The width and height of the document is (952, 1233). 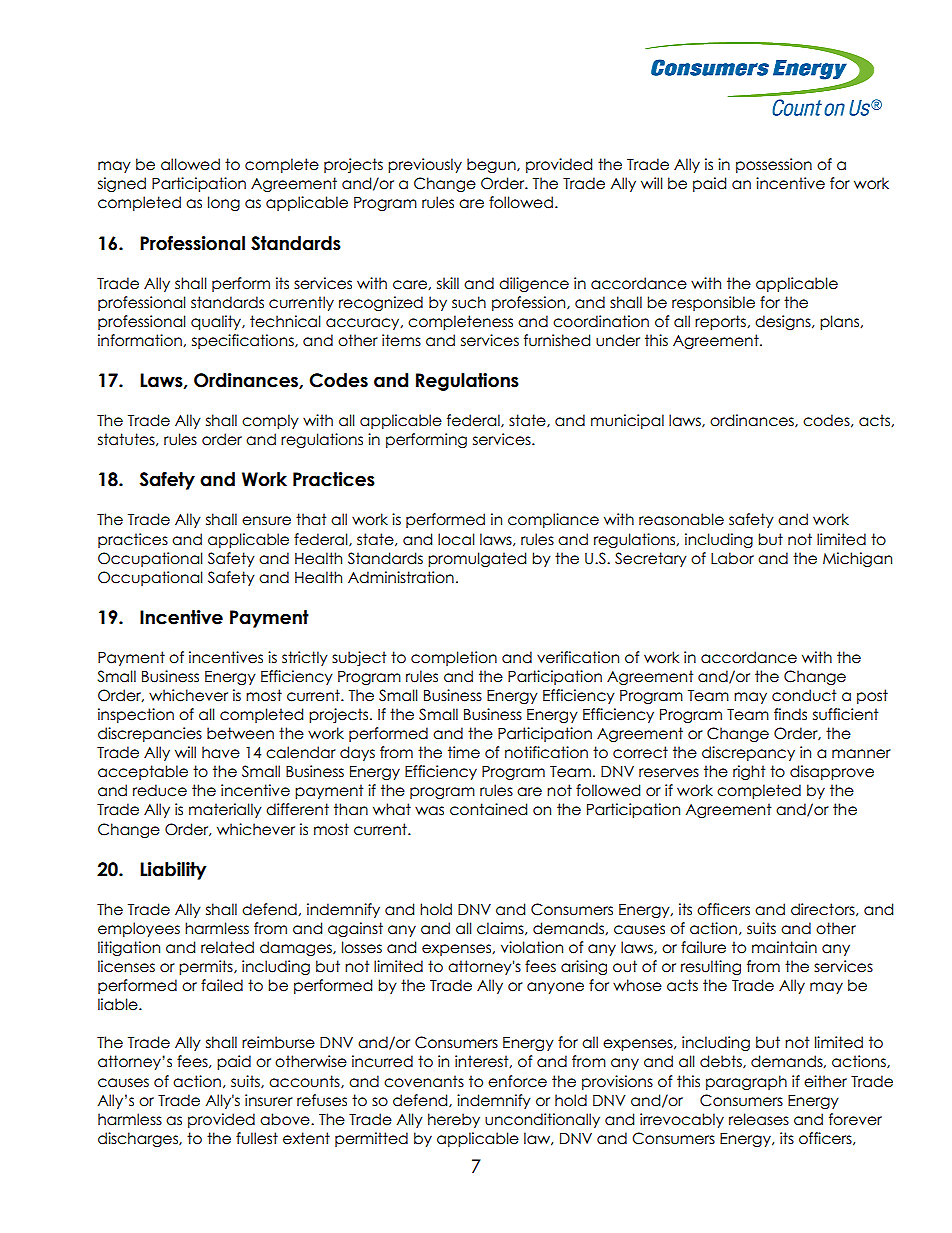 What do you see at coordinates (266, 521) in the document?
I see `ensure` at bounding box center [266, 521].
